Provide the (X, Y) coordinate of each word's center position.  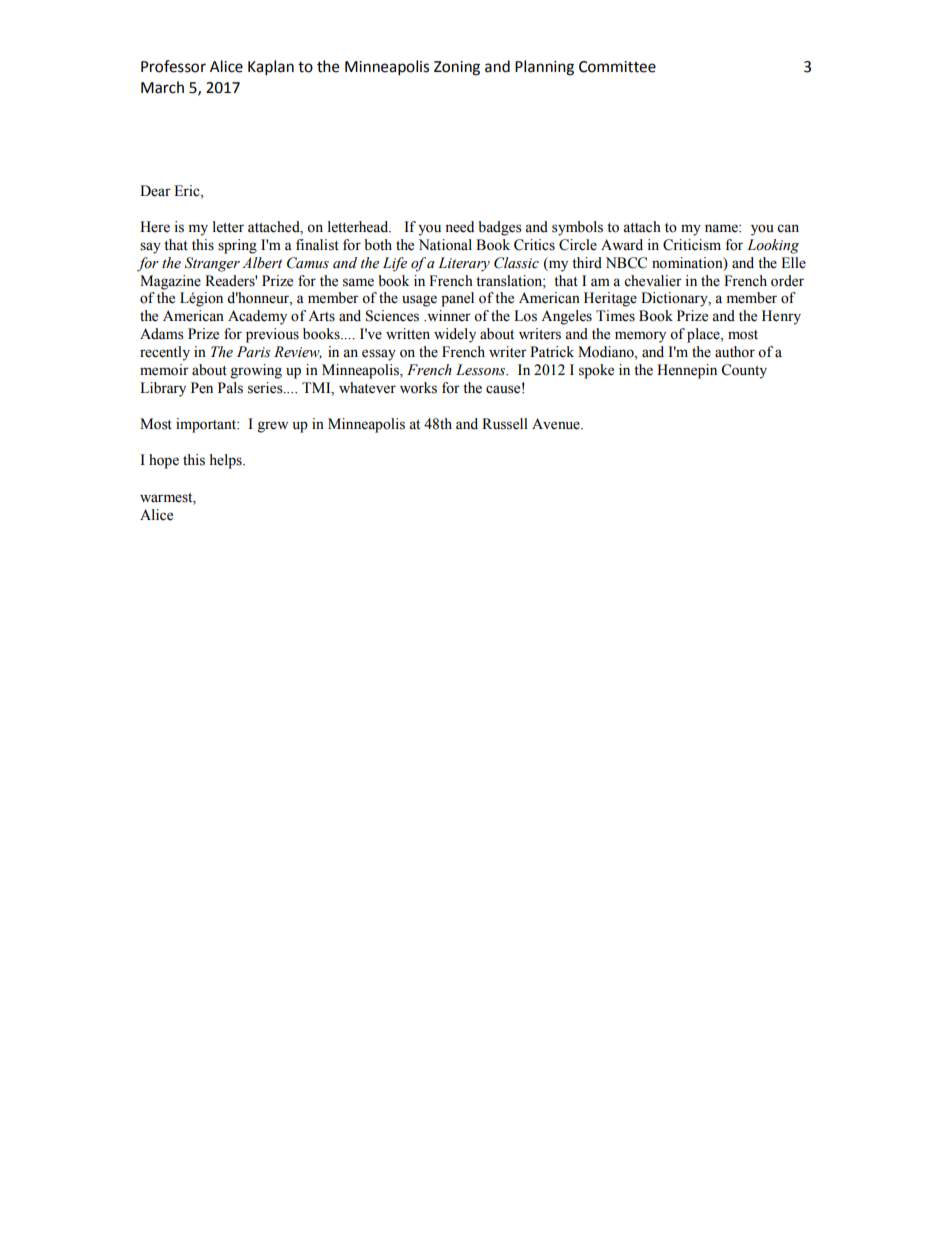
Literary (464, 264)
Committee (617, 67)
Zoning (457, 68)
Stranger (212, 264)
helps (227, 461)
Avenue (557, 424)
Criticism (692, 245)
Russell (505, 424)
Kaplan (271, 68)
